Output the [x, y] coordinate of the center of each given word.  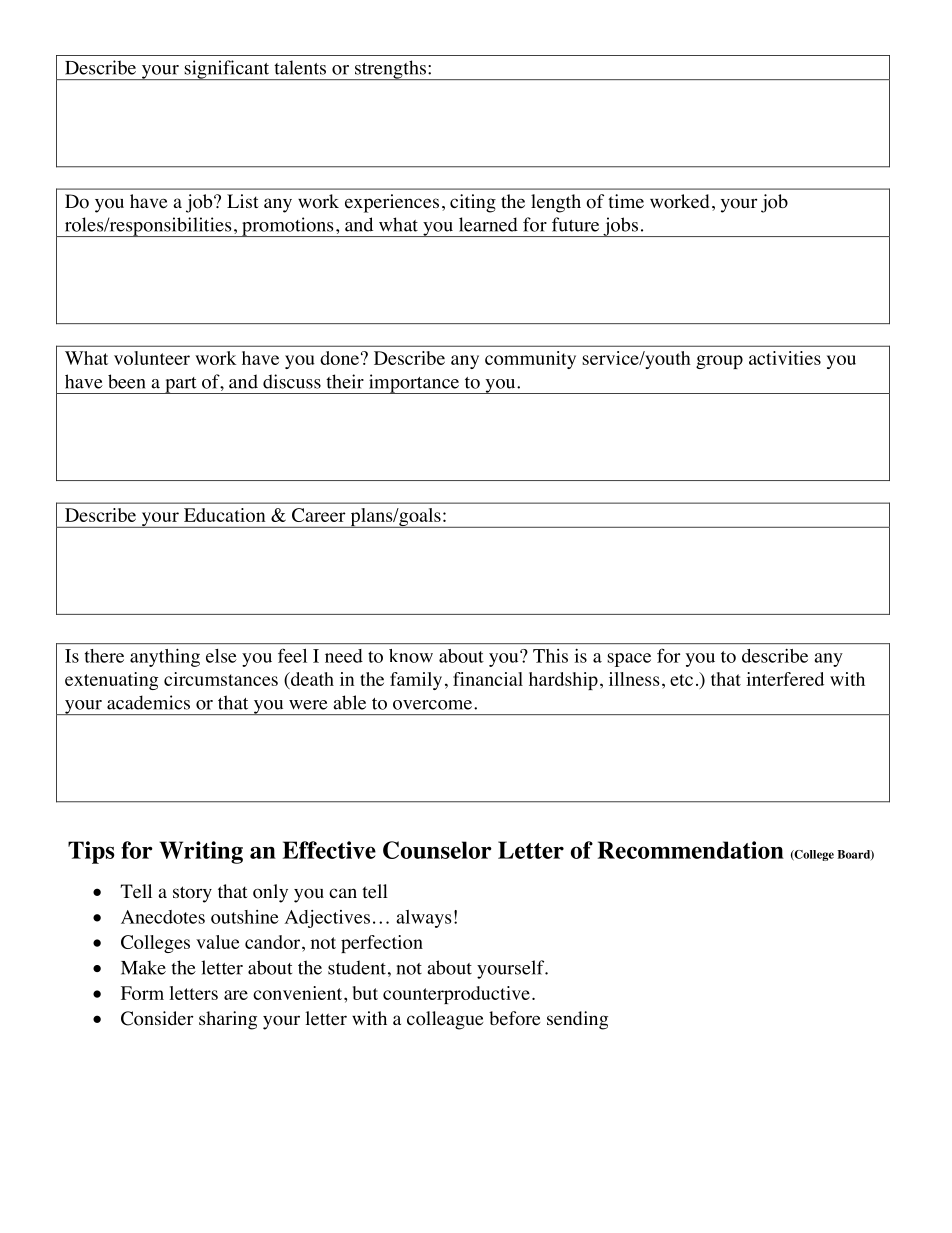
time [626, 201]
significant [227, 70]
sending [577, 1020]
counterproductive [456, 995]
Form [142, 993]
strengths [390, 70]
